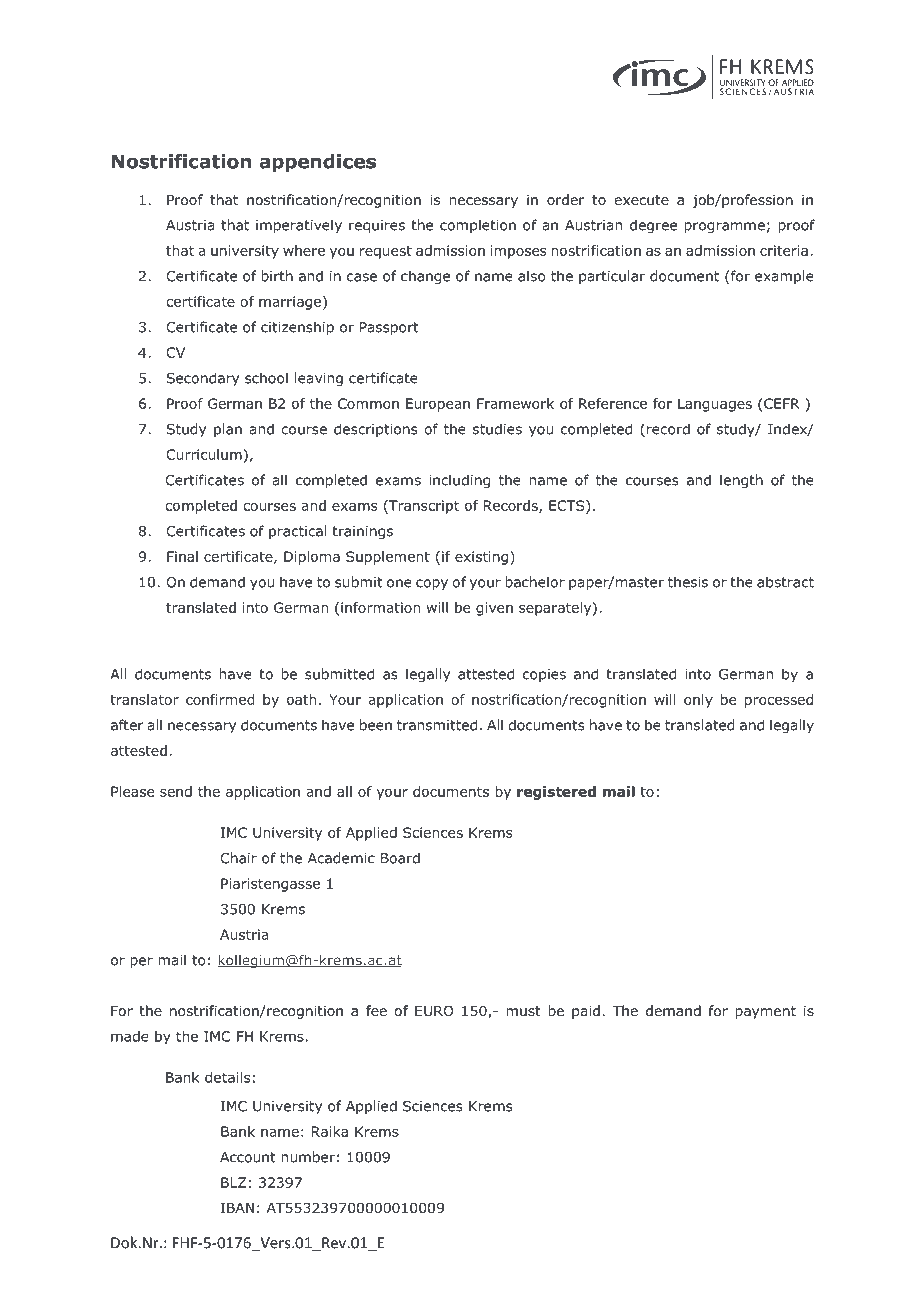 This document has width=924, height=1308. Describe the element at coordinates (308, 1157) in the document. I see `number` at that location.
